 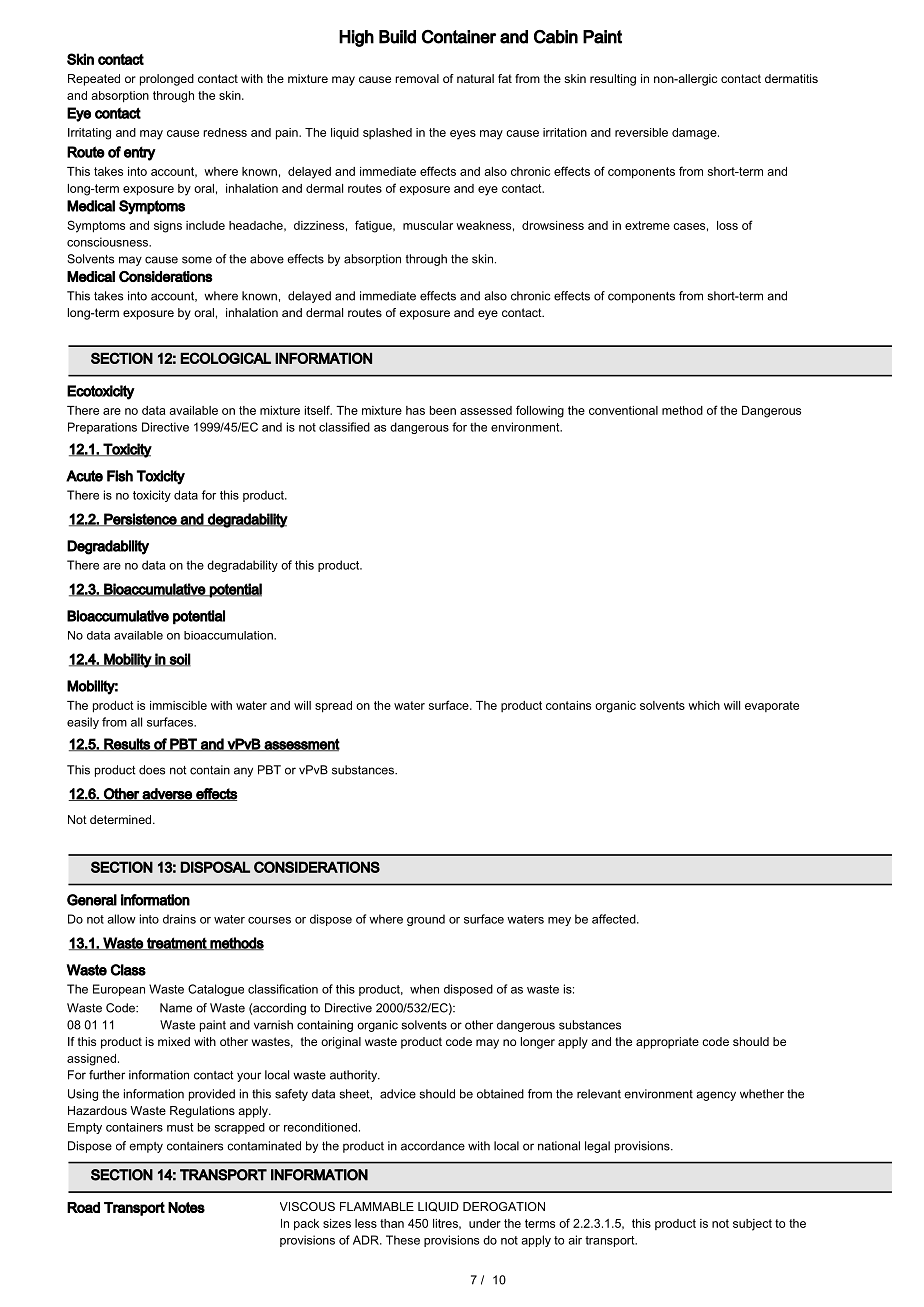 What do you see at coordinates (417, 78) in the screenshot?
I see `removal` at bounding box center [417, 78].
